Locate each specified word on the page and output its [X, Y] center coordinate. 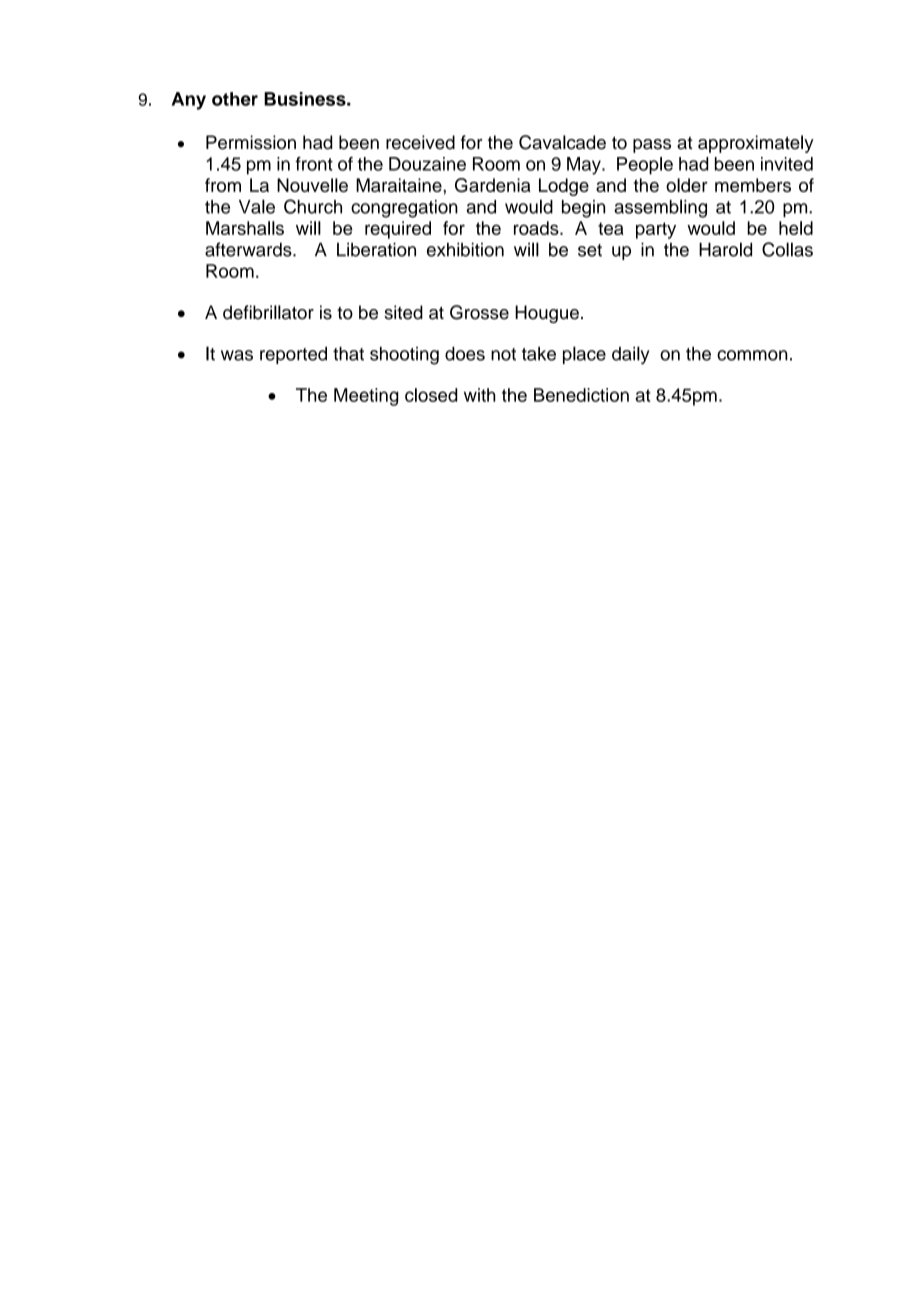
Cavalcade [562, 142]
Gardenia [493, 185]
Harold [725, 249]
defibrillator [268, 312]
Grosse [479, 312]
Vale [257, 206]
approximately [756, 144]
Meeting [366, 397]
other [235, 99]
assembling [660, 208]
